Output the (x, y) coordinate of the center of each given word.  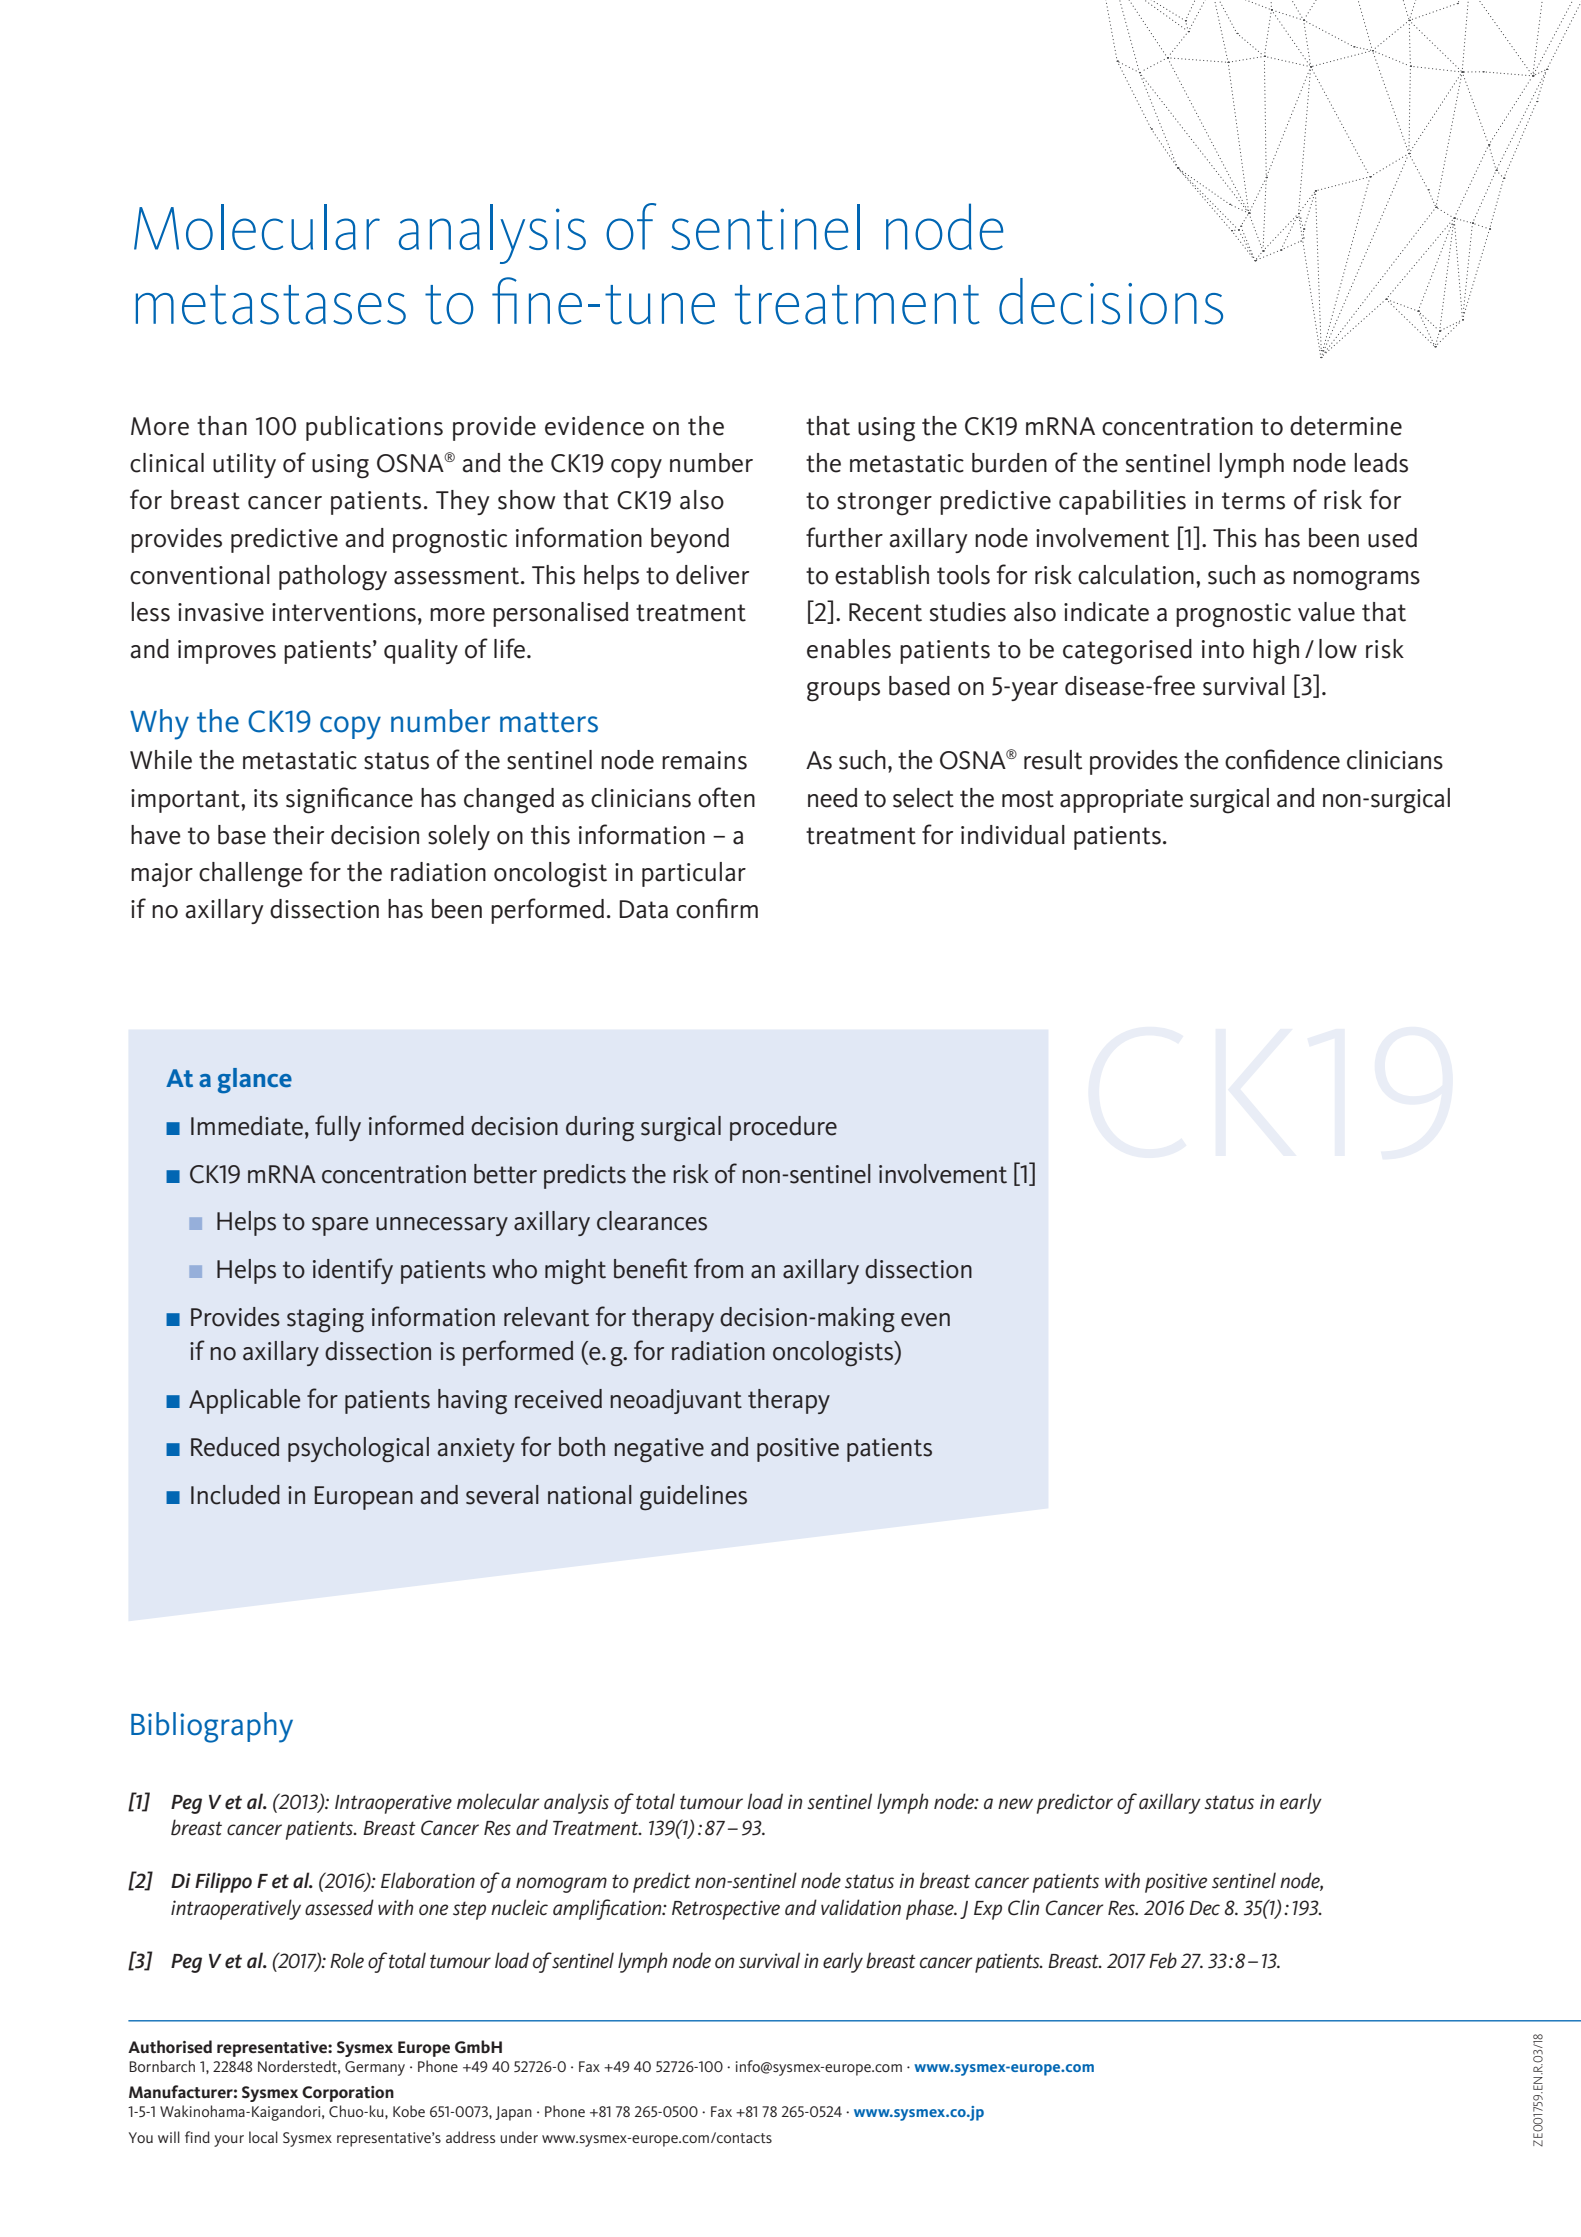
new (1015, 1804)
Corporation (348, 2094)
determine (1346, 426)
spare (340, 1226)
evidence (594, 426)
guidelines (693, 1498)
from (718, 1268)
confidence (1282, 759)
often (726, 797)
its (266, 798)
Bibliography (212, 1727)
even (925, 1320)
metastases (271, 305)
